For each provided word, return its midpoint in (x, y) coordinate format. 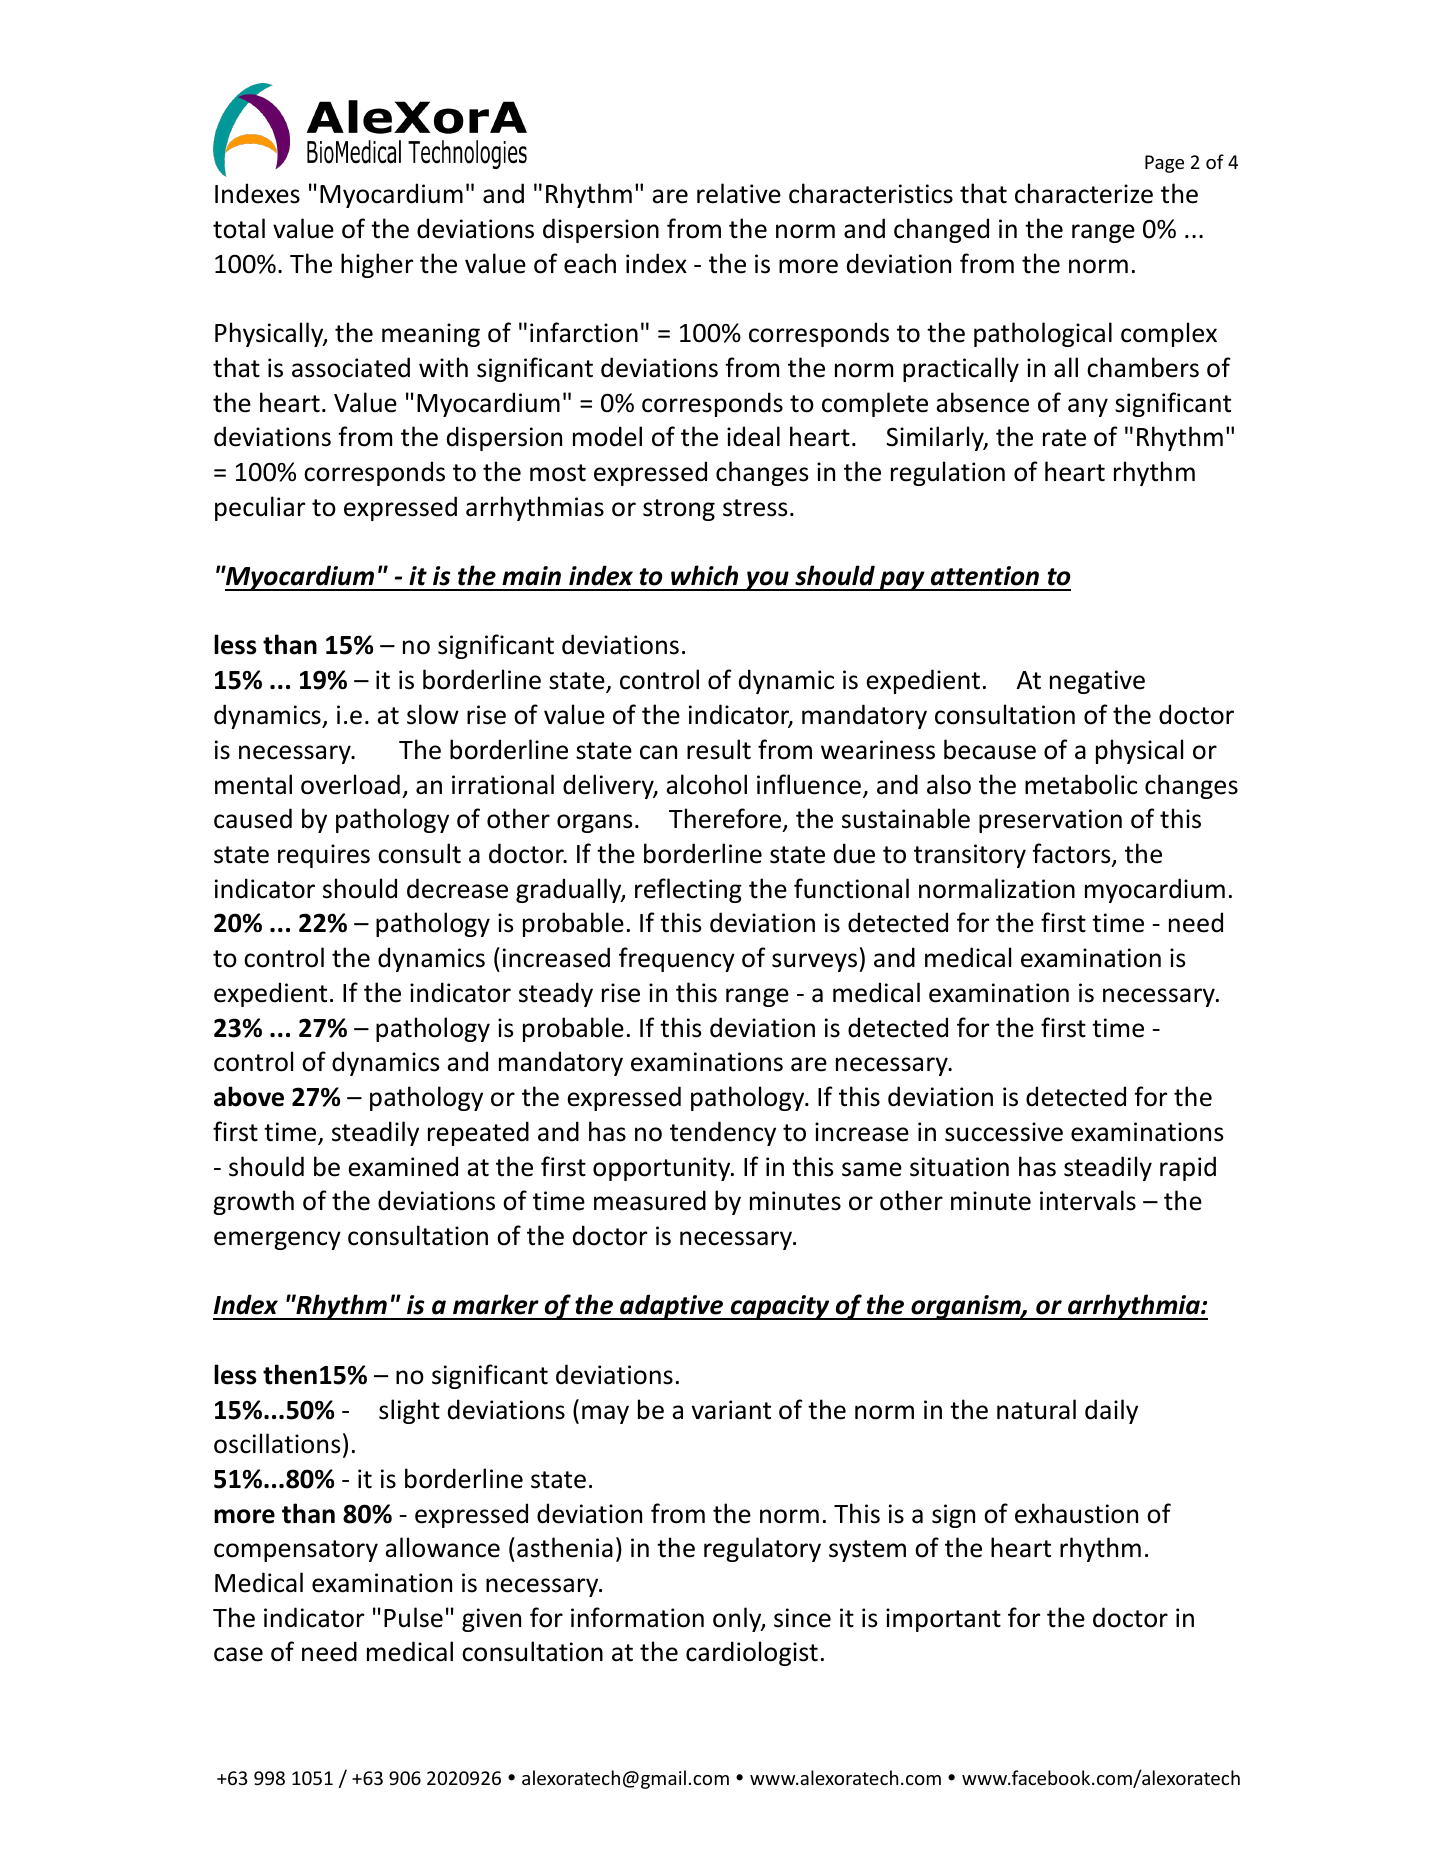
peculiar (260, 508)
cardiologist (752, 1653)
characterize (1084, 193)
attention (985, 576)
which (704, 575)
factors (1072, 854)
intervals (1088, 1200)
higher (377, 265)
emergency (277, 1240)
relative (739, 193)
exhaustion (1076, 1513)
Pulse (413, 1617)
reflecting (688, 890)
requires (324, 856)
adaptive (672, 1307)
